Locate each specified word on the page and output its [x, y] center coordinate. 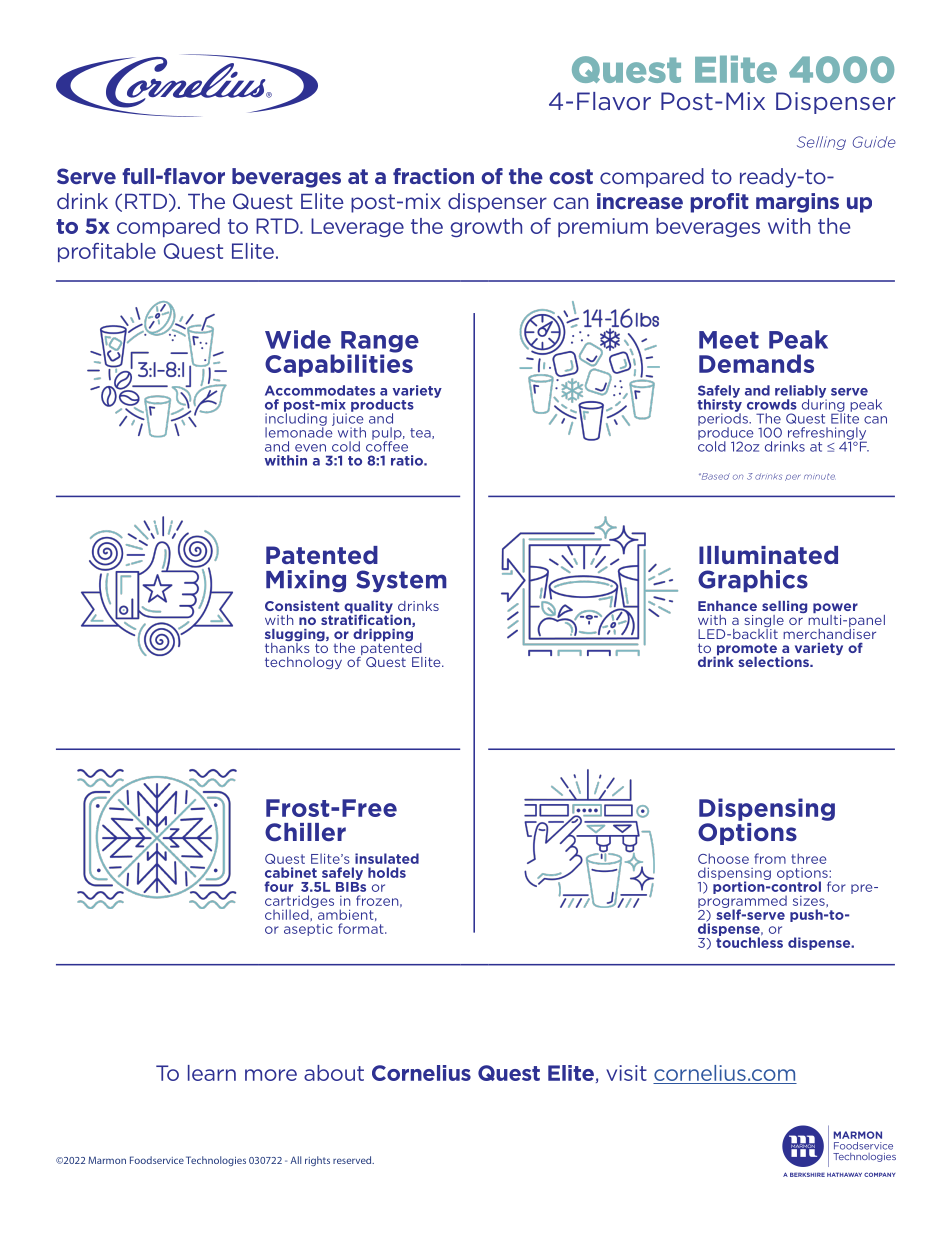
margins [797, 203]
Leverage [357, 227]
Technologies [216, 1161]
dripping [384, 635]
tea [421, 433]
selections [774, 662]
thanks [287, 646]
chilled [288, 914]
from [770, 858]
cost [571, 176]
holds [387, 872]
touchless [749, 941]
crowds [772, 404]
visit [626, 1073]
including [296, 419]
